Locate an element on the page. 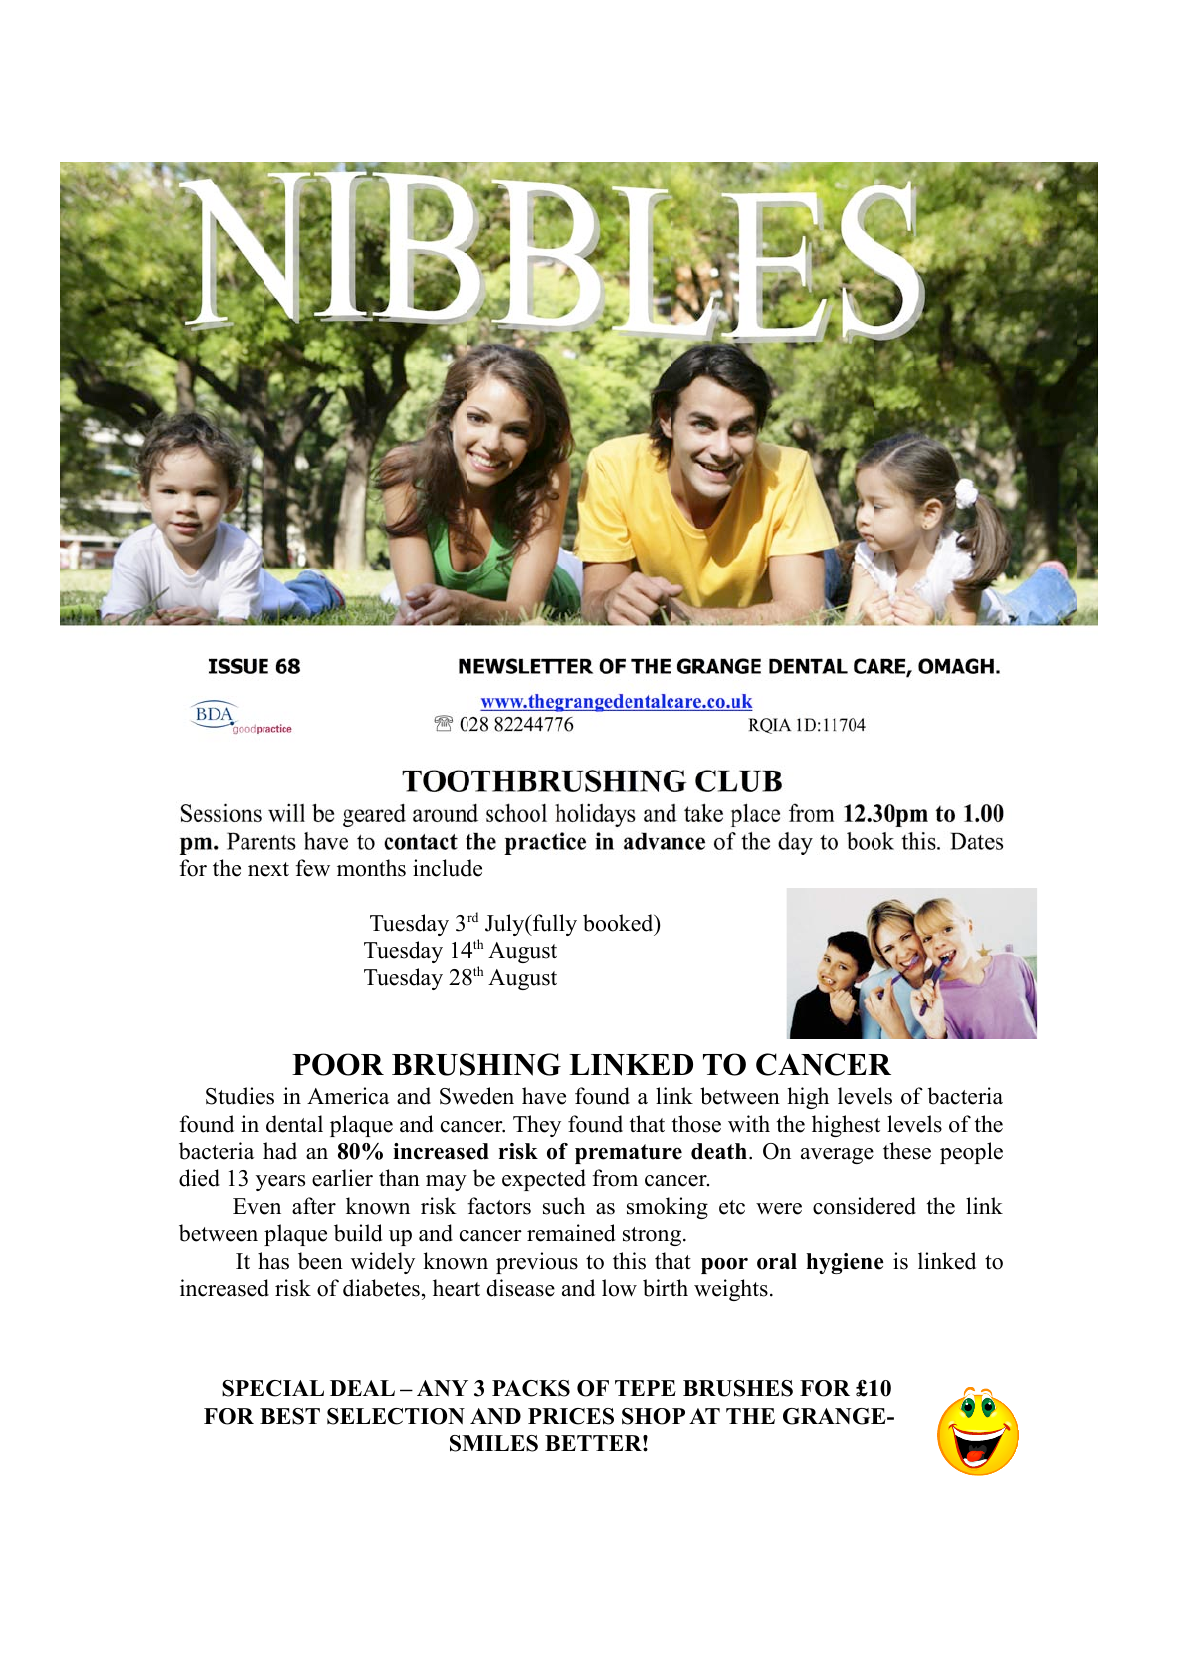 The height and width of the image is (1672, 1182). had is located at coordinates (280, 1151).
